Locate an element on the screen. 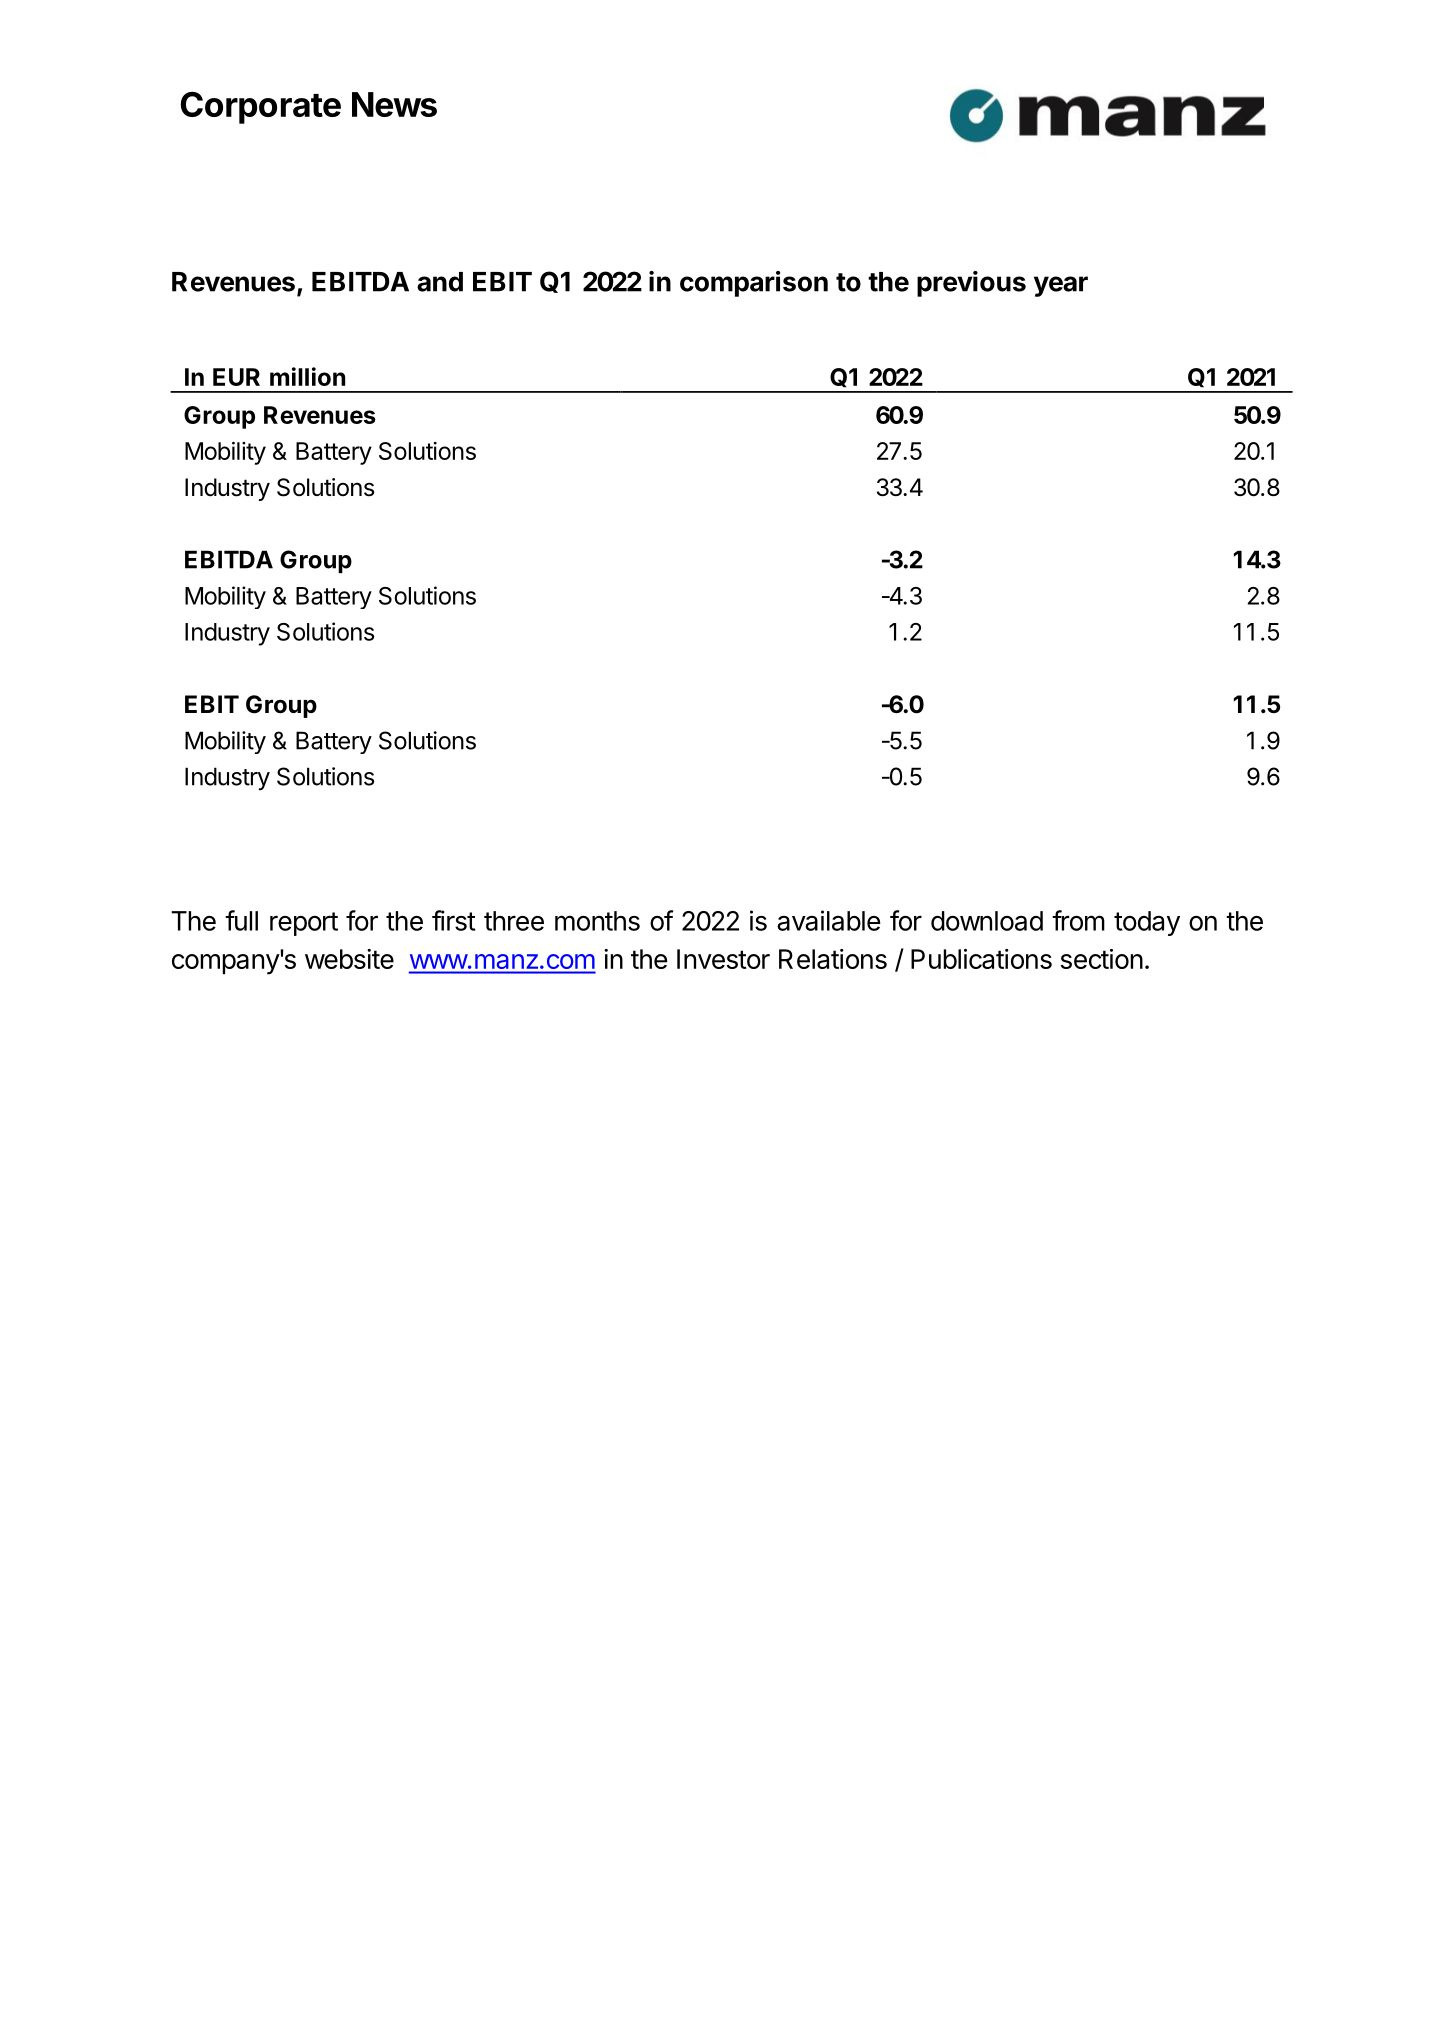  website is located at coordinates (349, 959).
